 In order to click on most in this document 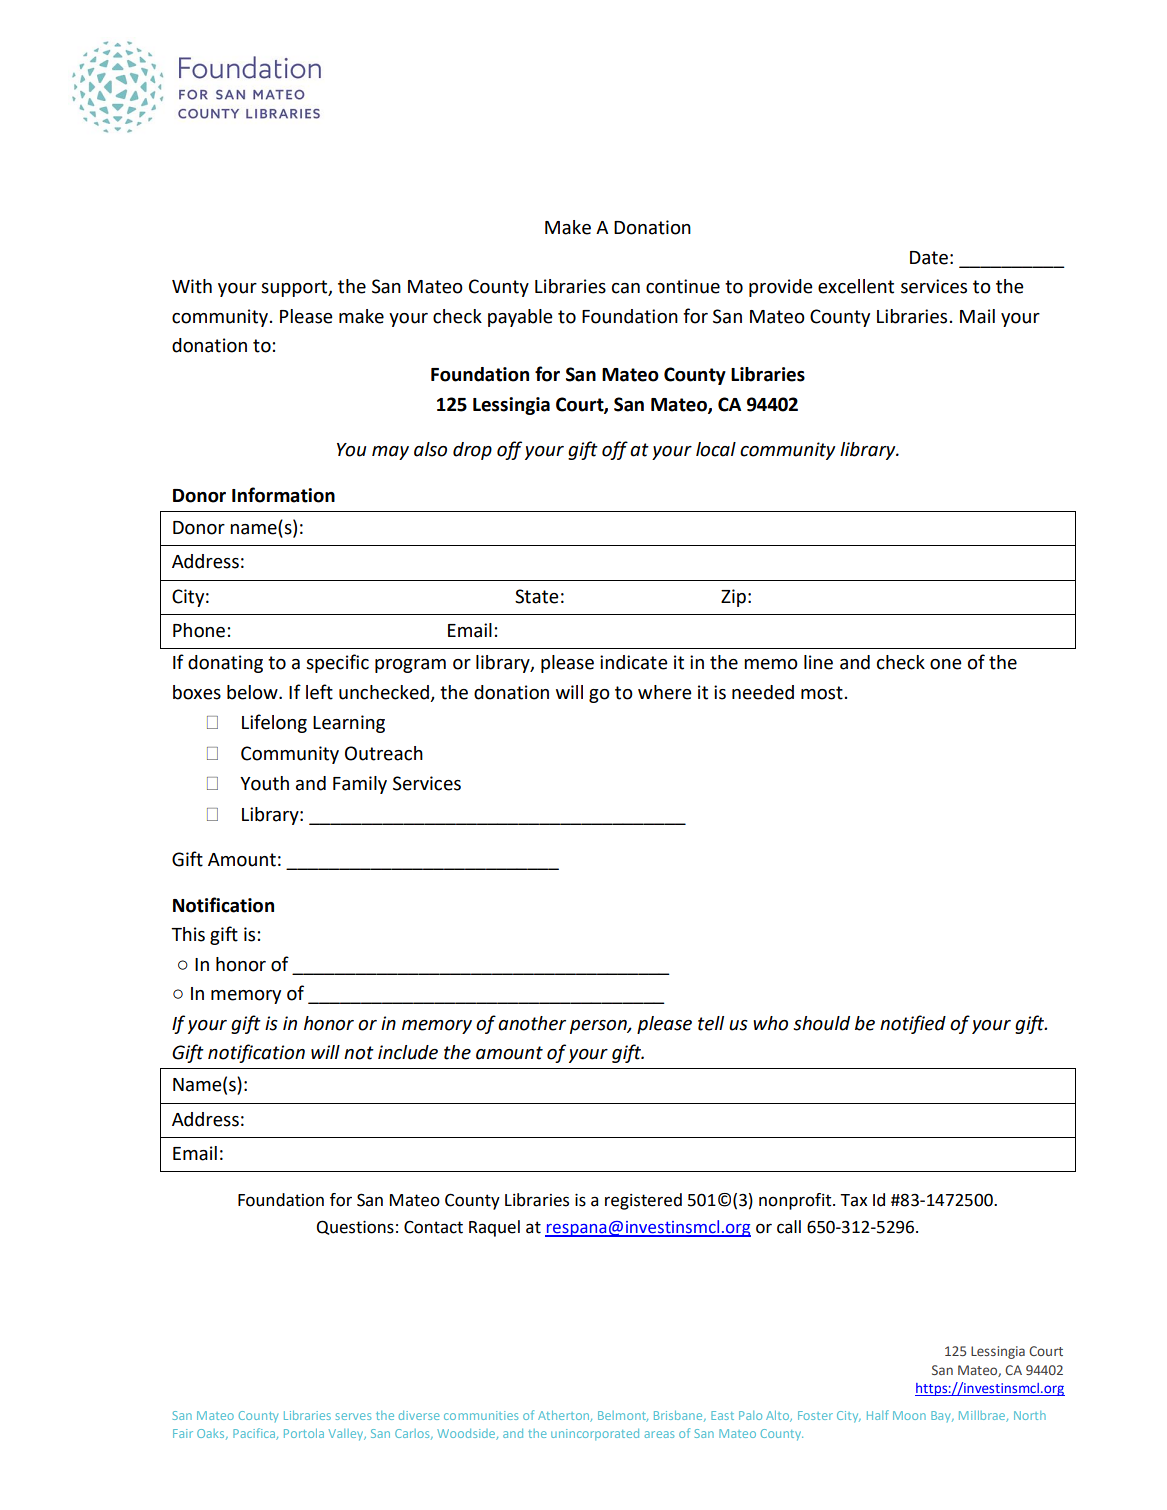, I will do `click(822, 693)`.
